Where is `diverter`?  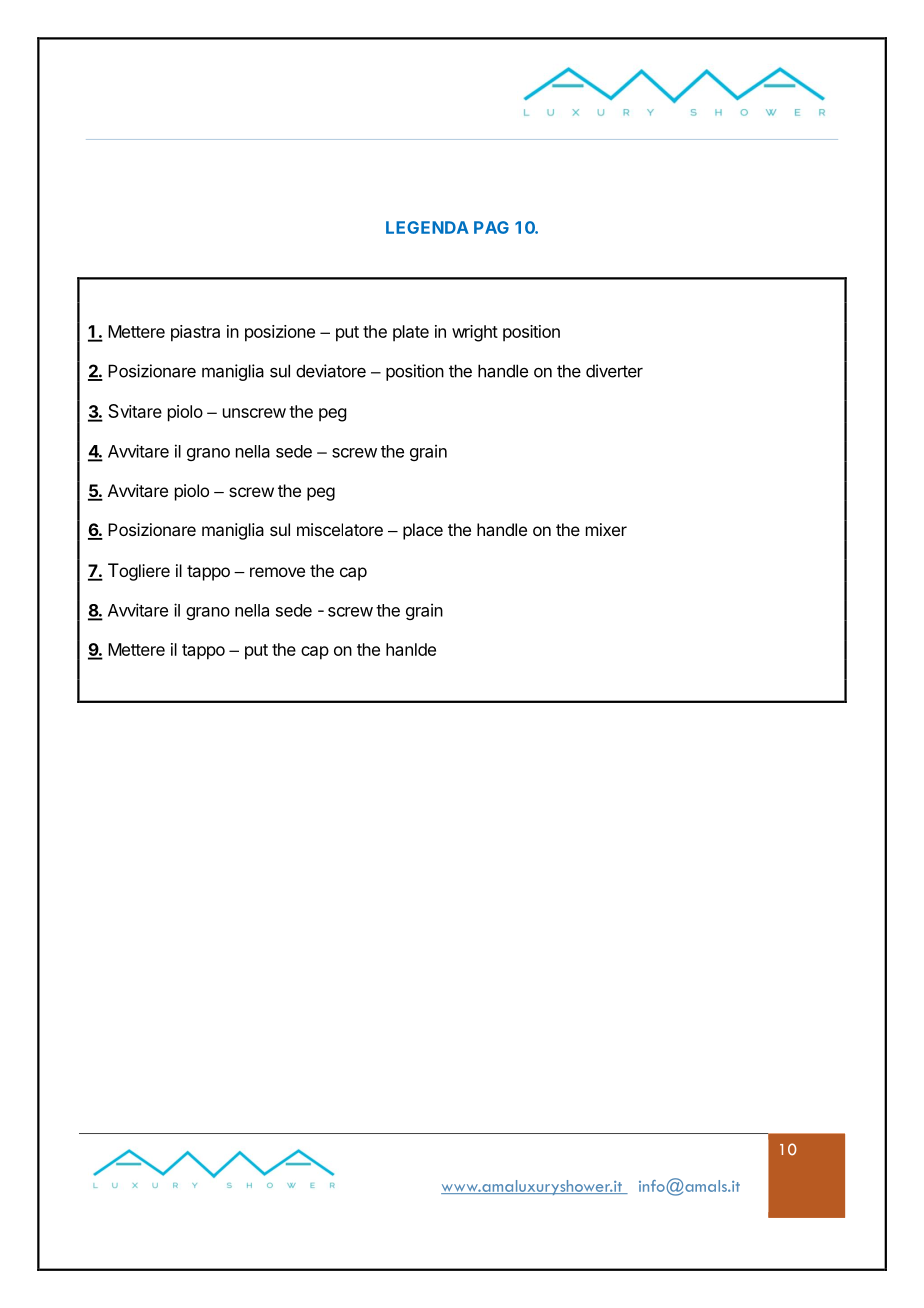 diverter is located at coordinates (614, 371).
